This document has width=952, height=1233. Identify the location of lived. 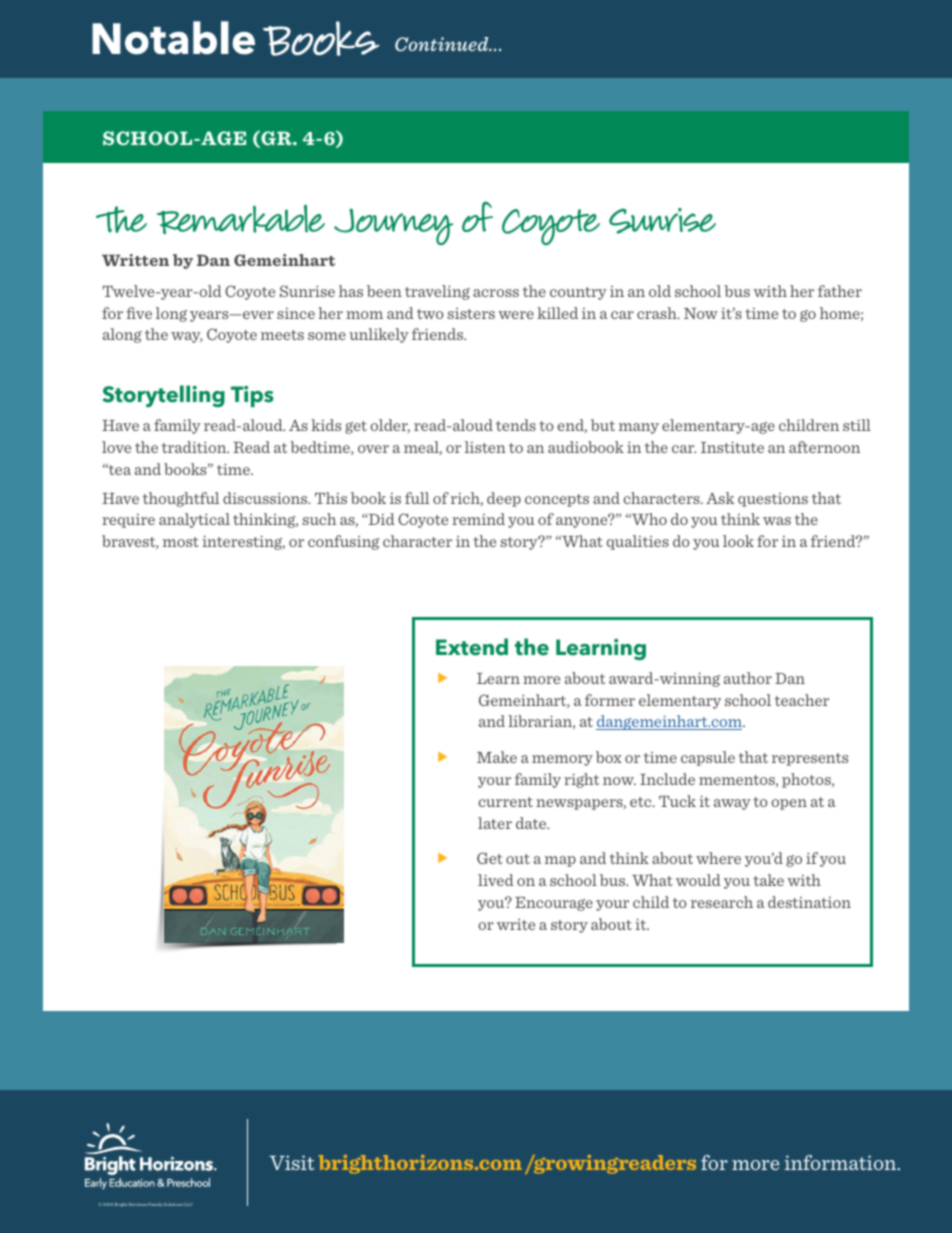
(496, 880).
